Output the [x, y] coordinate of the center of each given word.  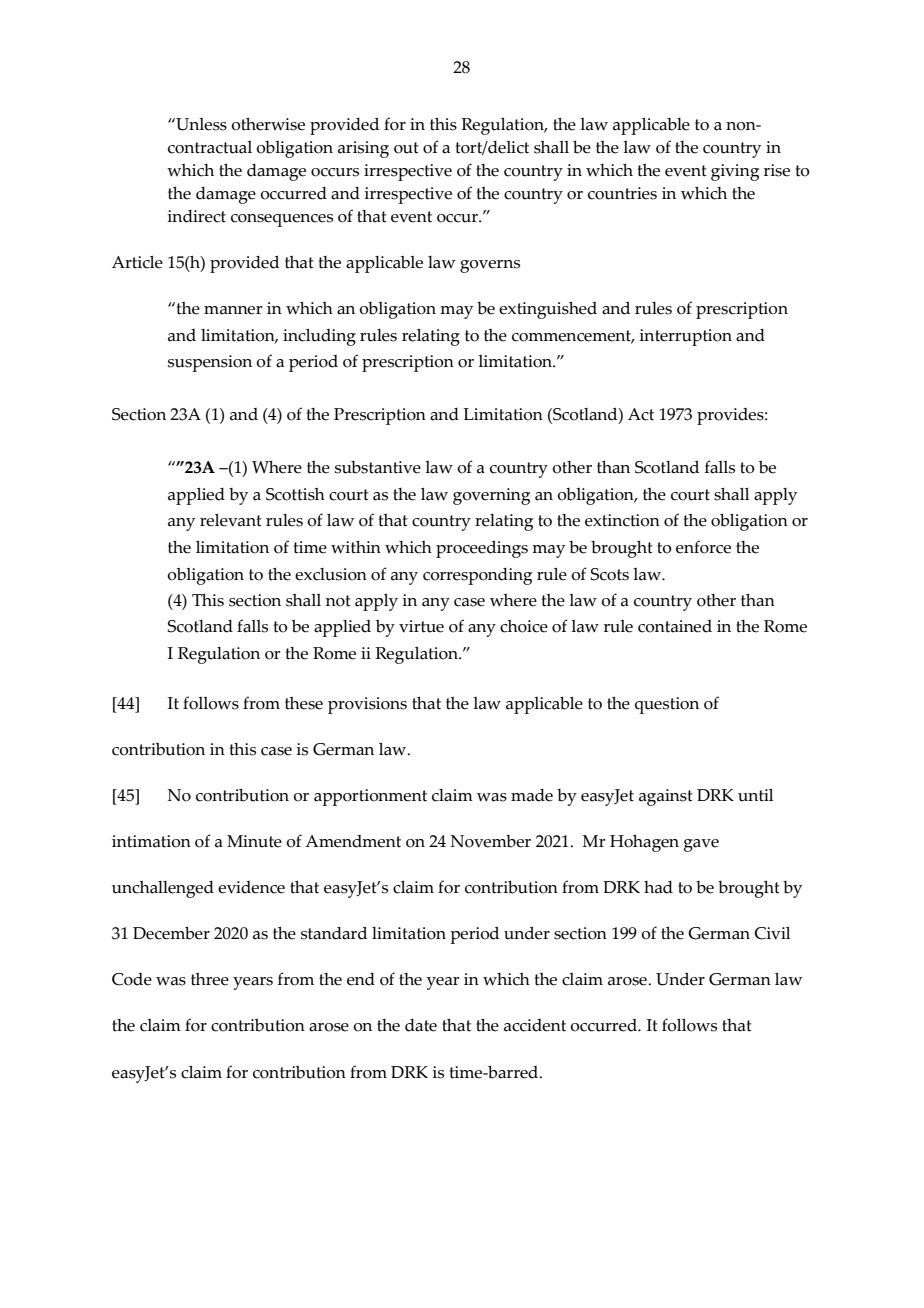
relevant [231, 520]
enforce [703, 547]
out [406, 148]
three [210, 979]
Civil [772, 933]
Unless [200, 124]
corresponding [477, 576]
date [421, 1025]
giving [735, 172]
